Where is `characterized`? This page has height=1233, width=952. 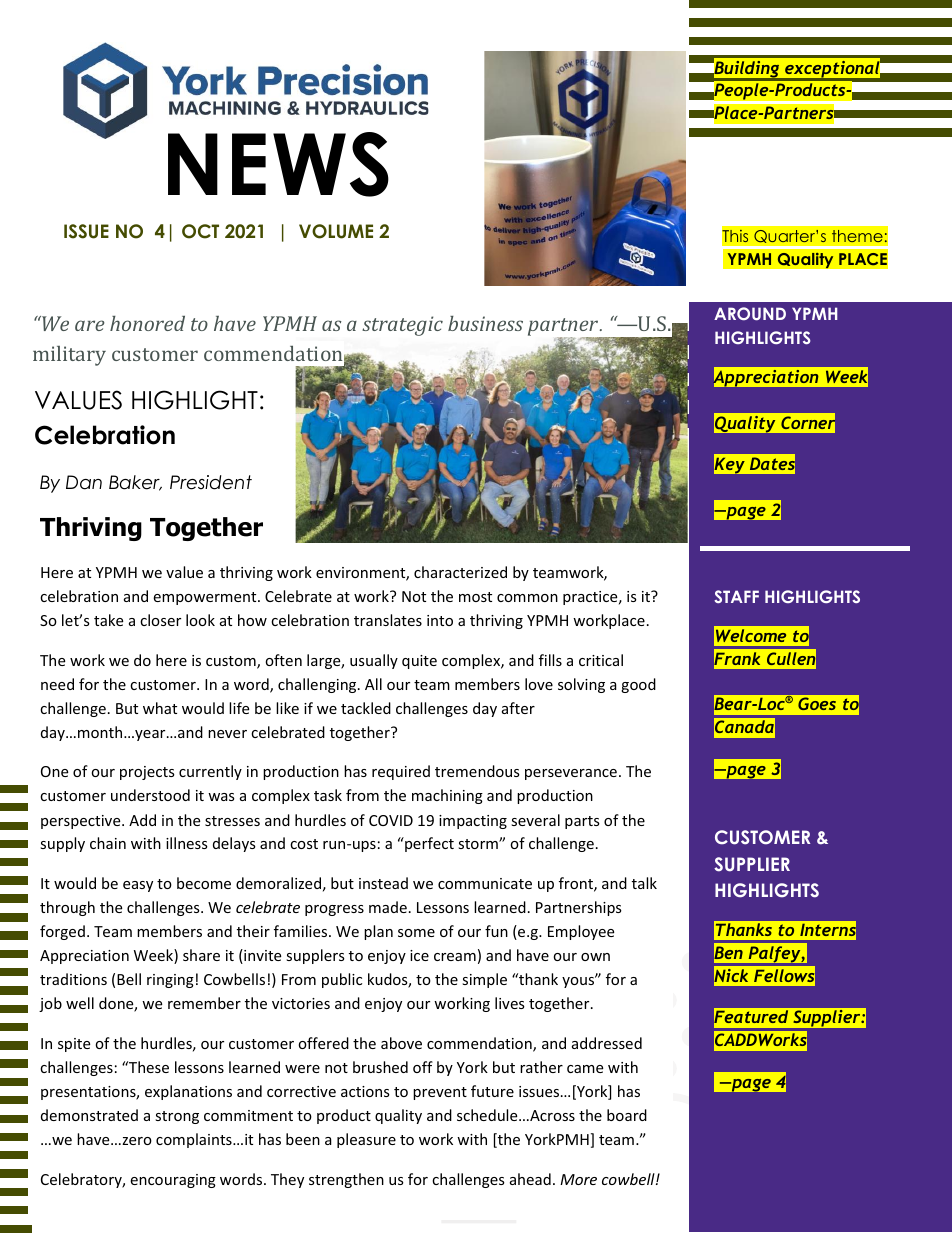 characterized is located at coordinates (460, 572).
